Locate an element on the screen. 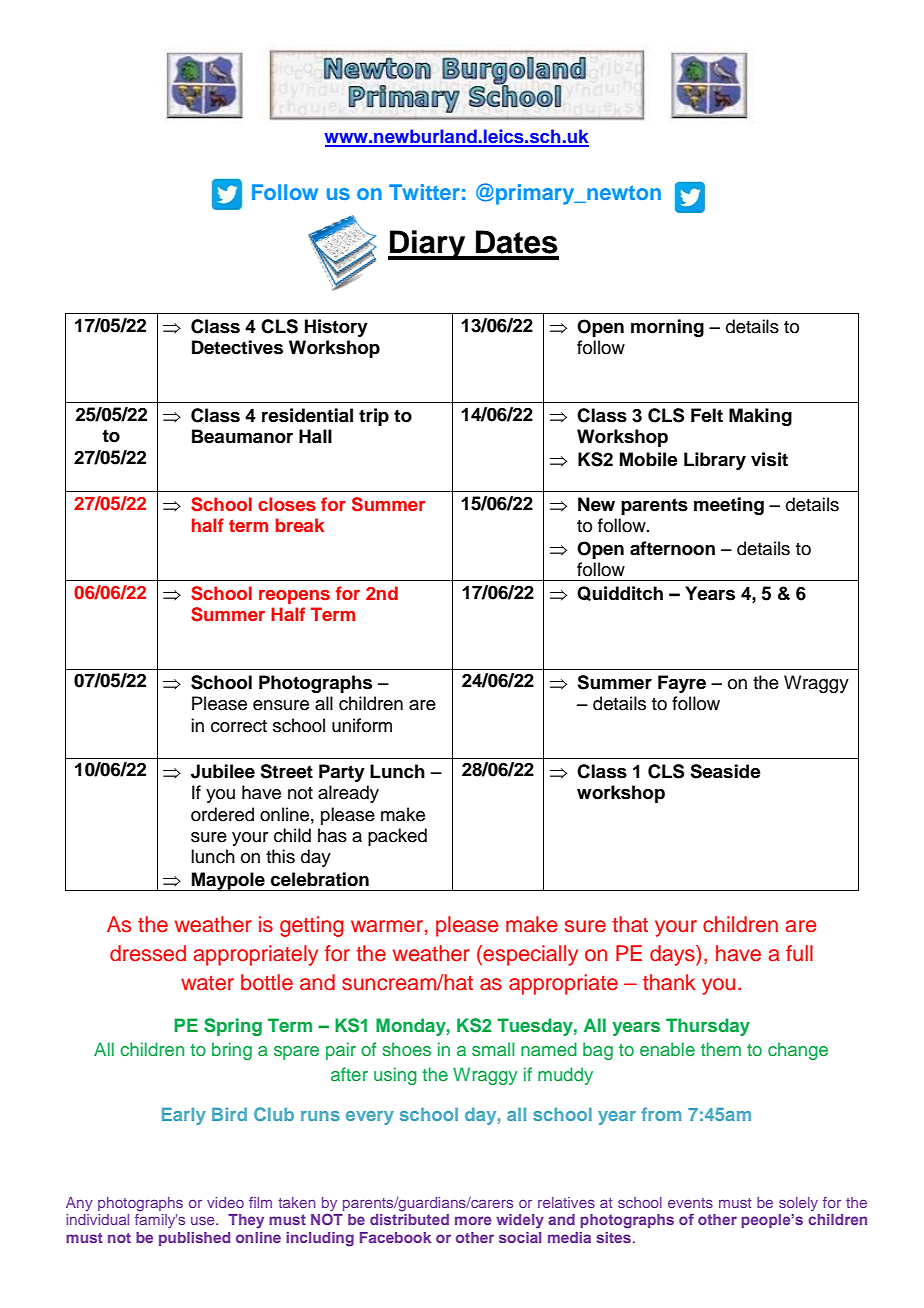  correct is located at coordinates (239, 726).
